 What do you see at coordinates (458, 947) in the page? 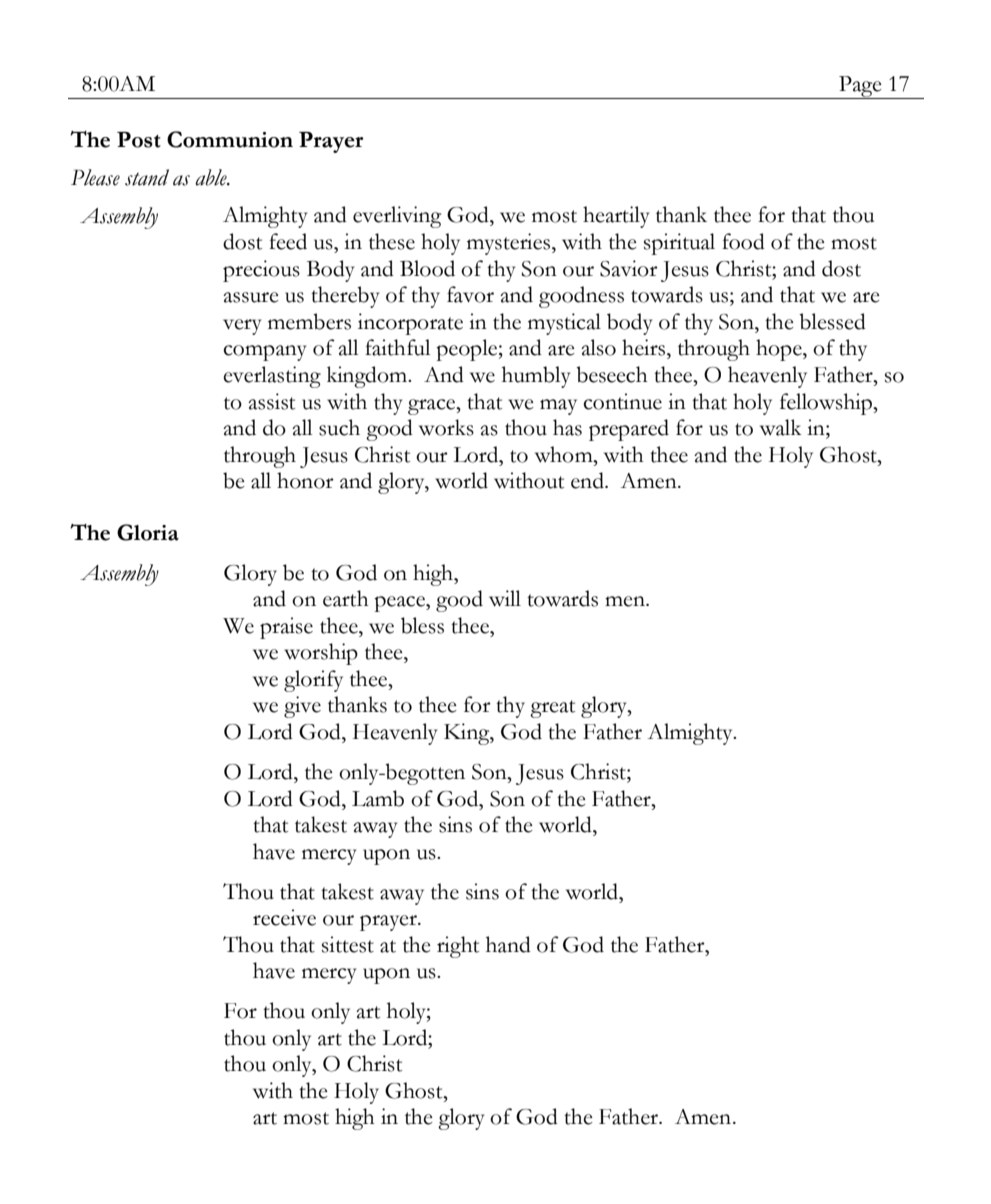
I see `right` at bounding box center [458, 947].
